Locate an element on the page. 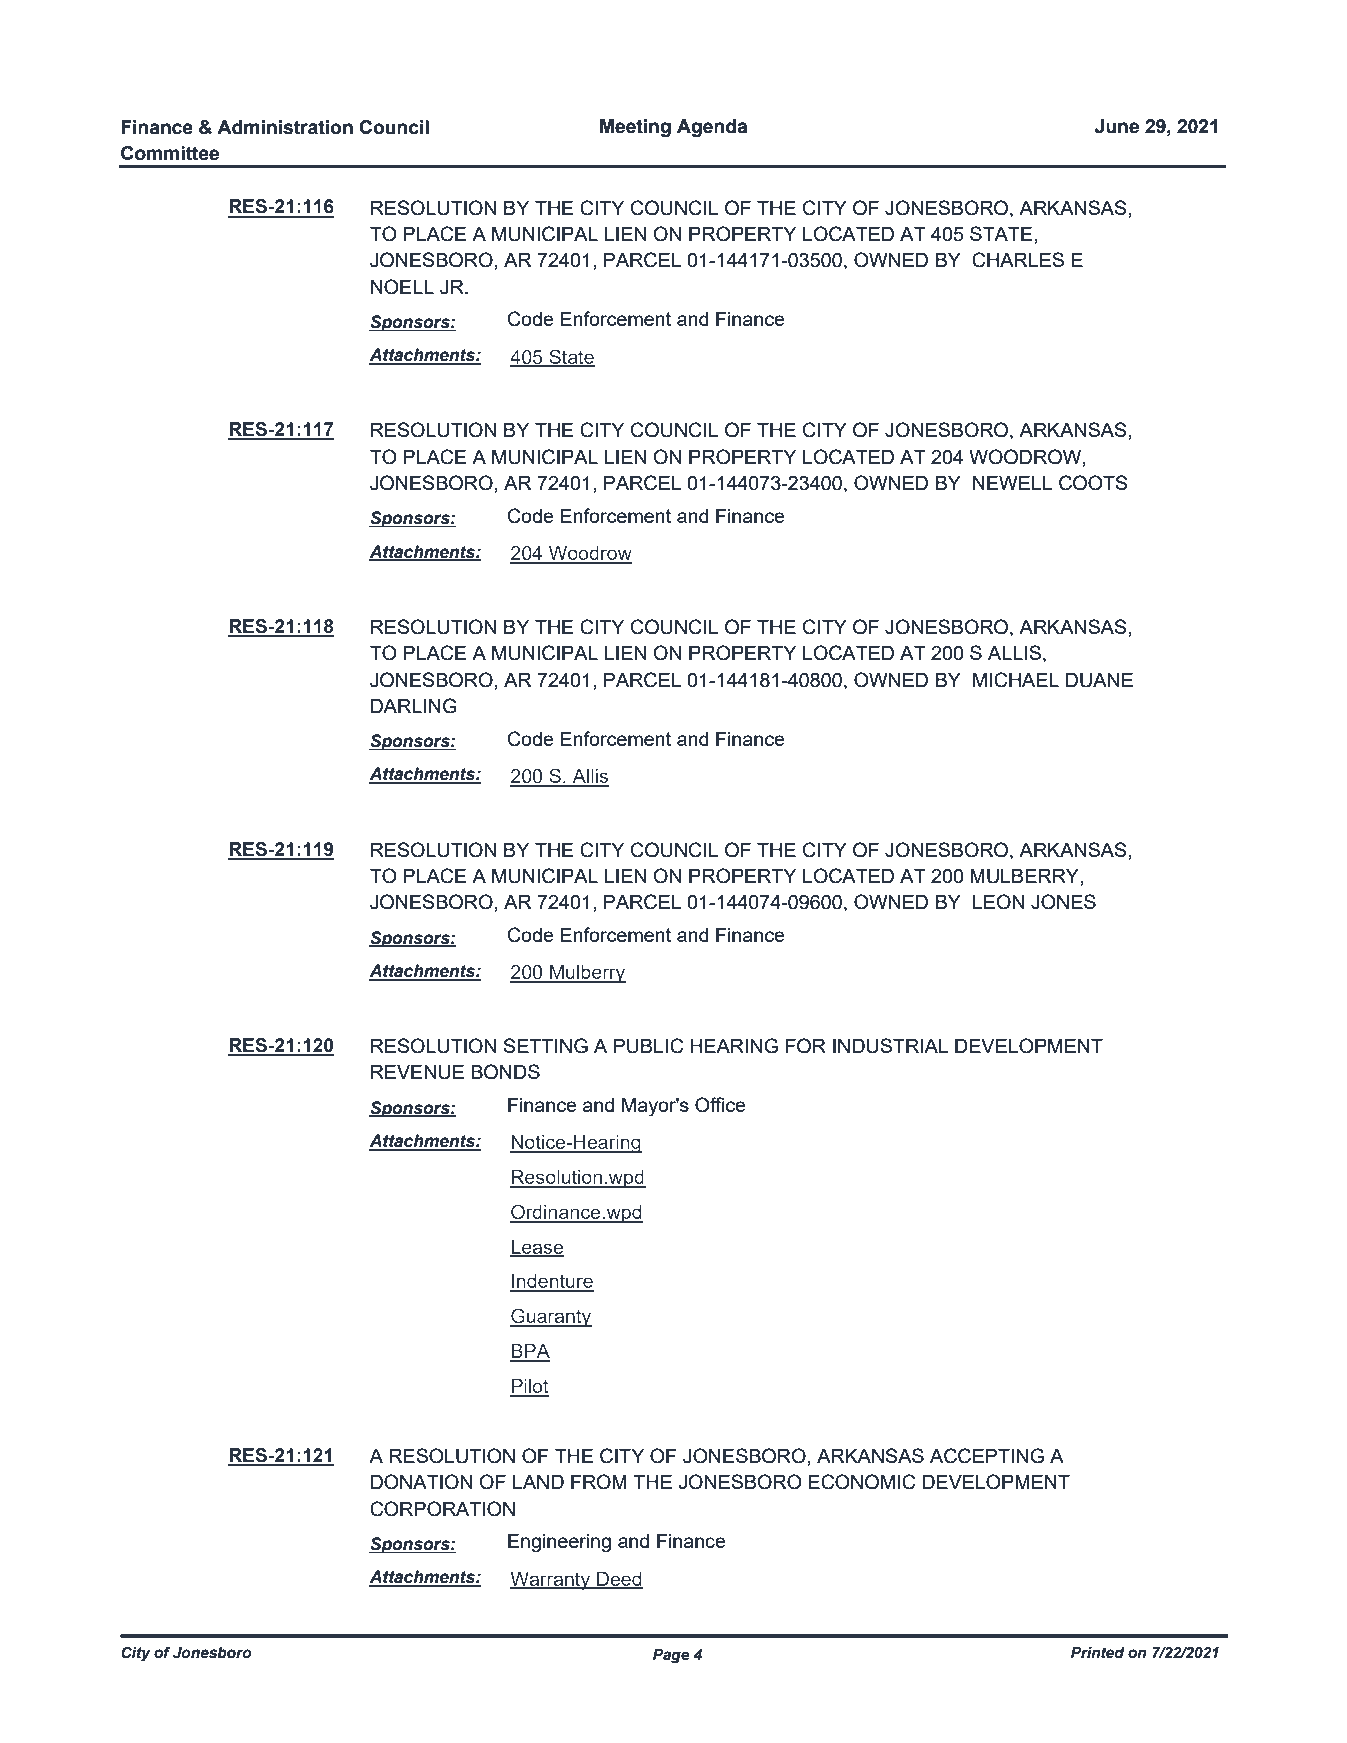  Office is located at coordinates (720, 1105).
